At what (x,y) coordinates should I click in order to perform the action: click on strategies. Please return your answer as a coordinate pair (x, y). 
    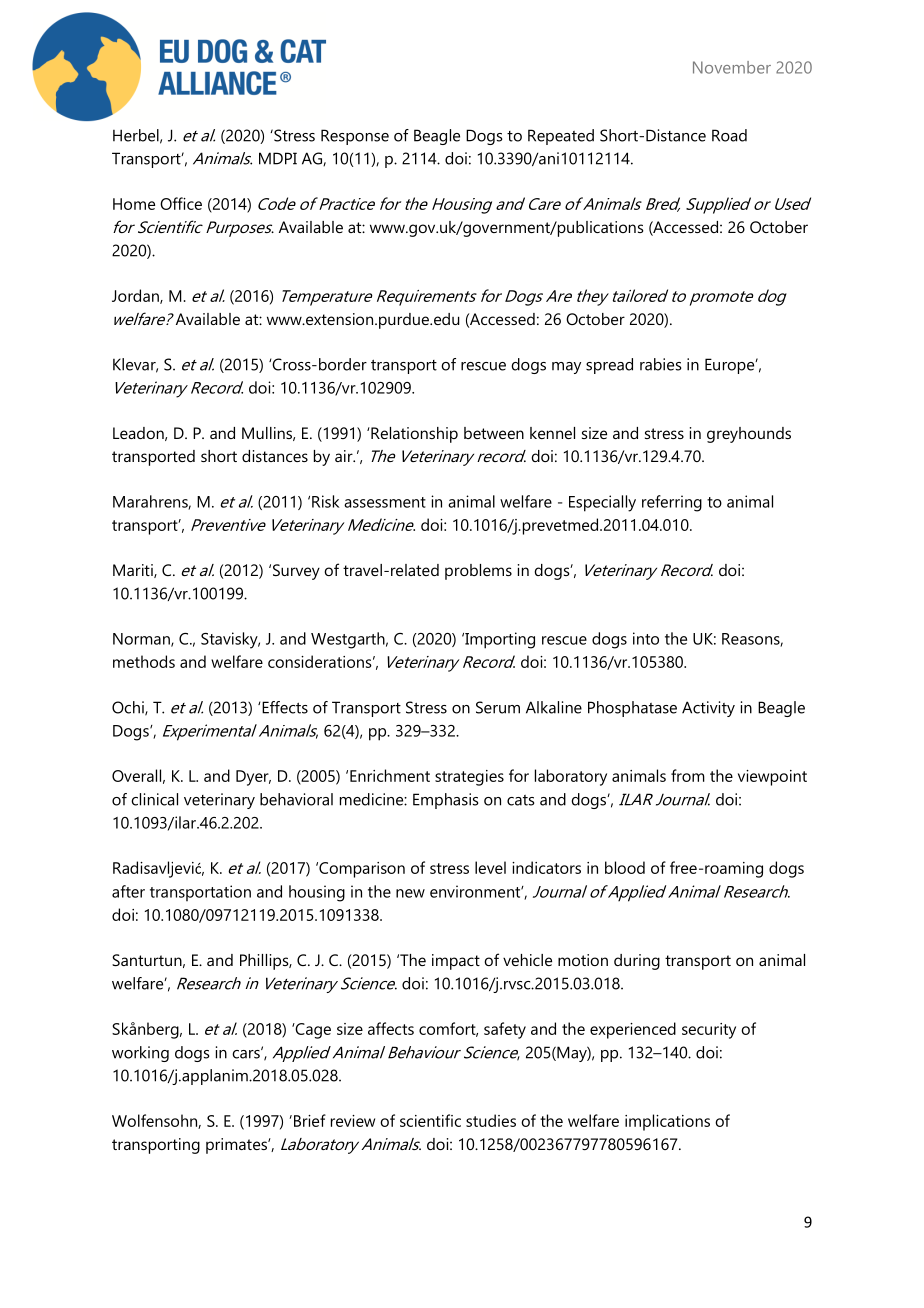
    Looking at the image, I should click on (469, 778).
